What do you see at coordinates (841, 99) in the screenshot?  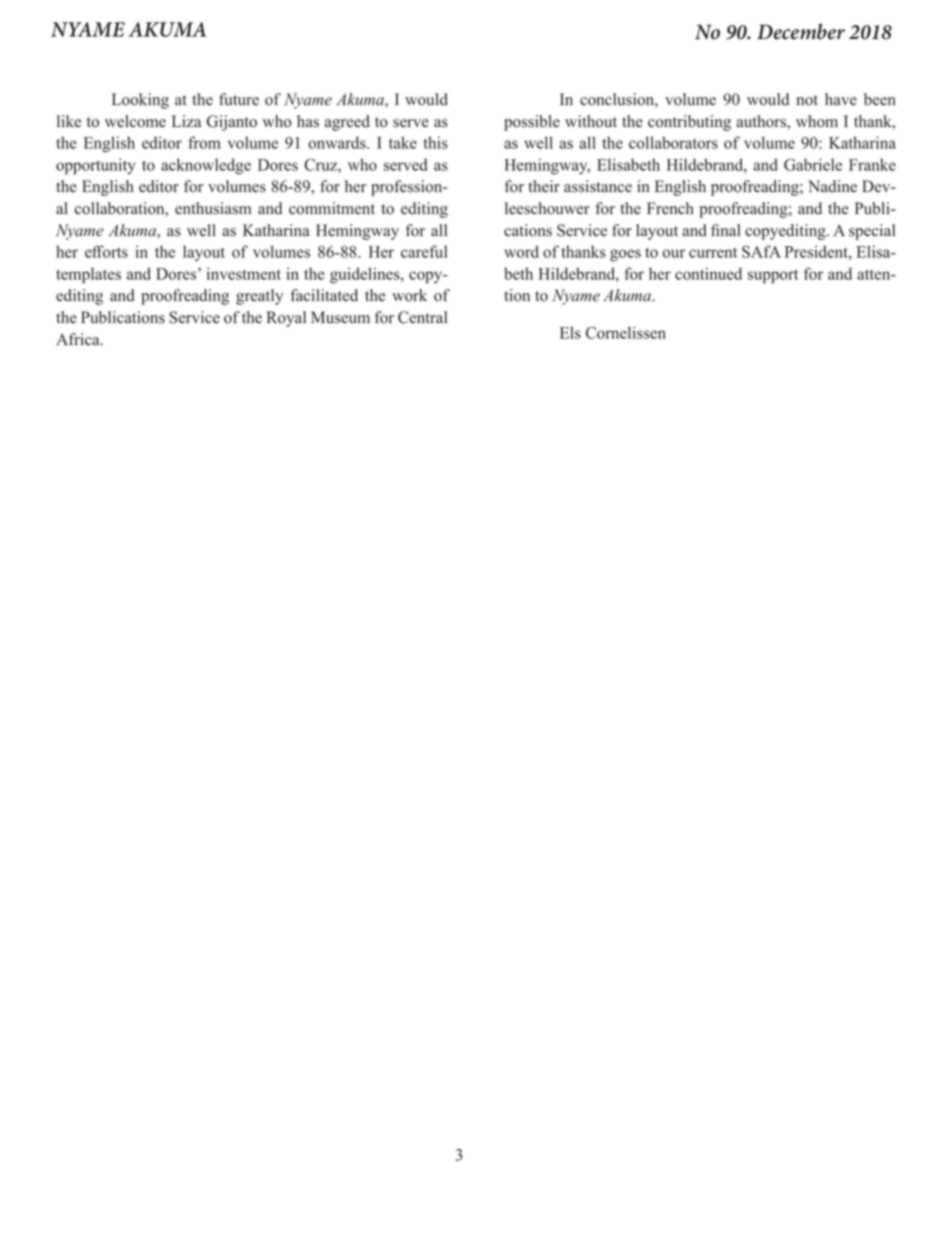 I see `have` at bounding box center [841, 99].
